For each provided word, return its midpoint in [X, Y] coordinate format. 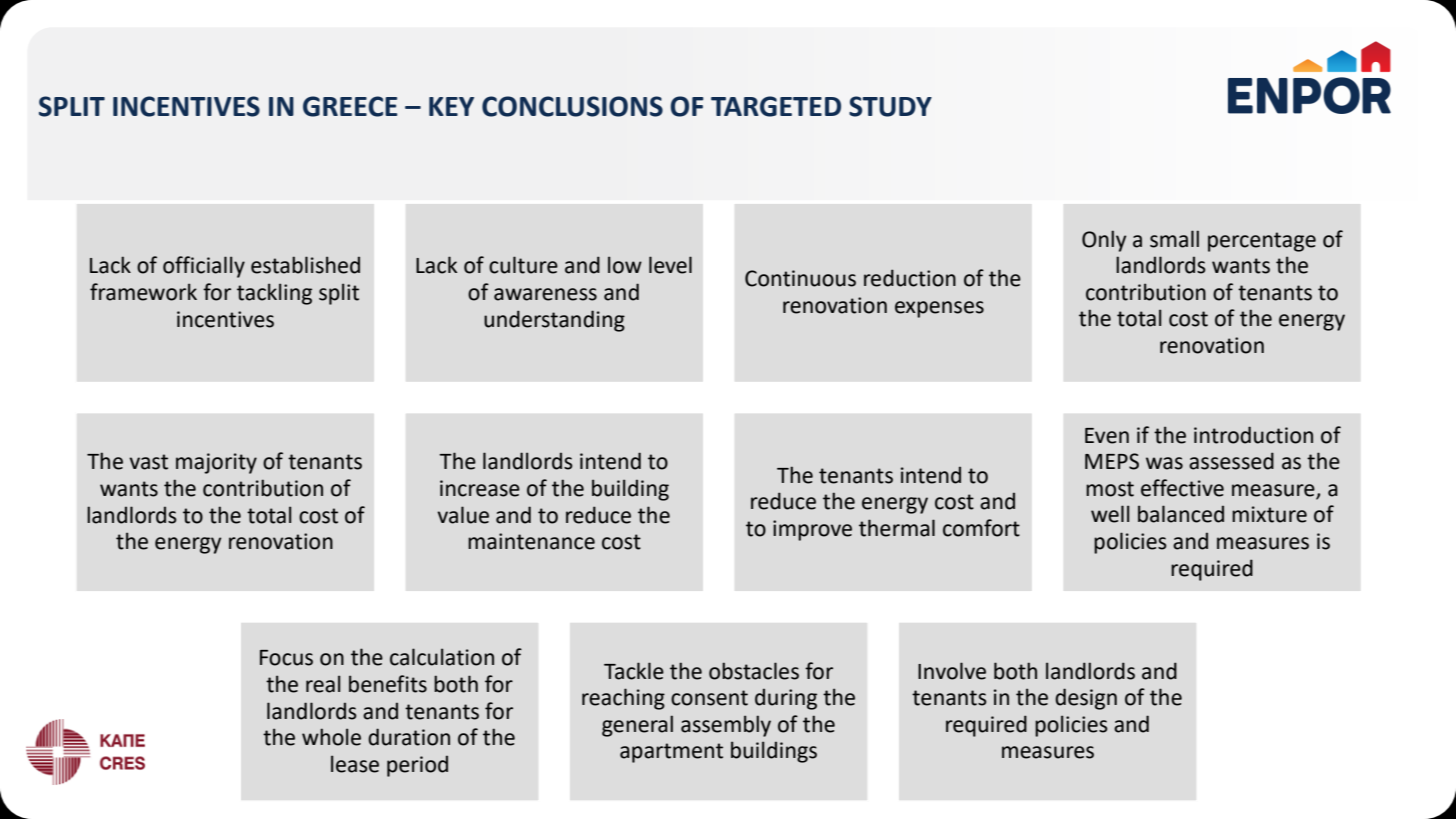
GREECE [350, 106]
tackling [274, 294]
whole [331, 737]
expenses [939, 309]
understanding [554, 321]
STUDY [890, 106]
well [1110, 514]
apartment [671, 753]
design [1086, 699]
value [463, 515]
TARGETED [776, 106]
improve [812, 530]
